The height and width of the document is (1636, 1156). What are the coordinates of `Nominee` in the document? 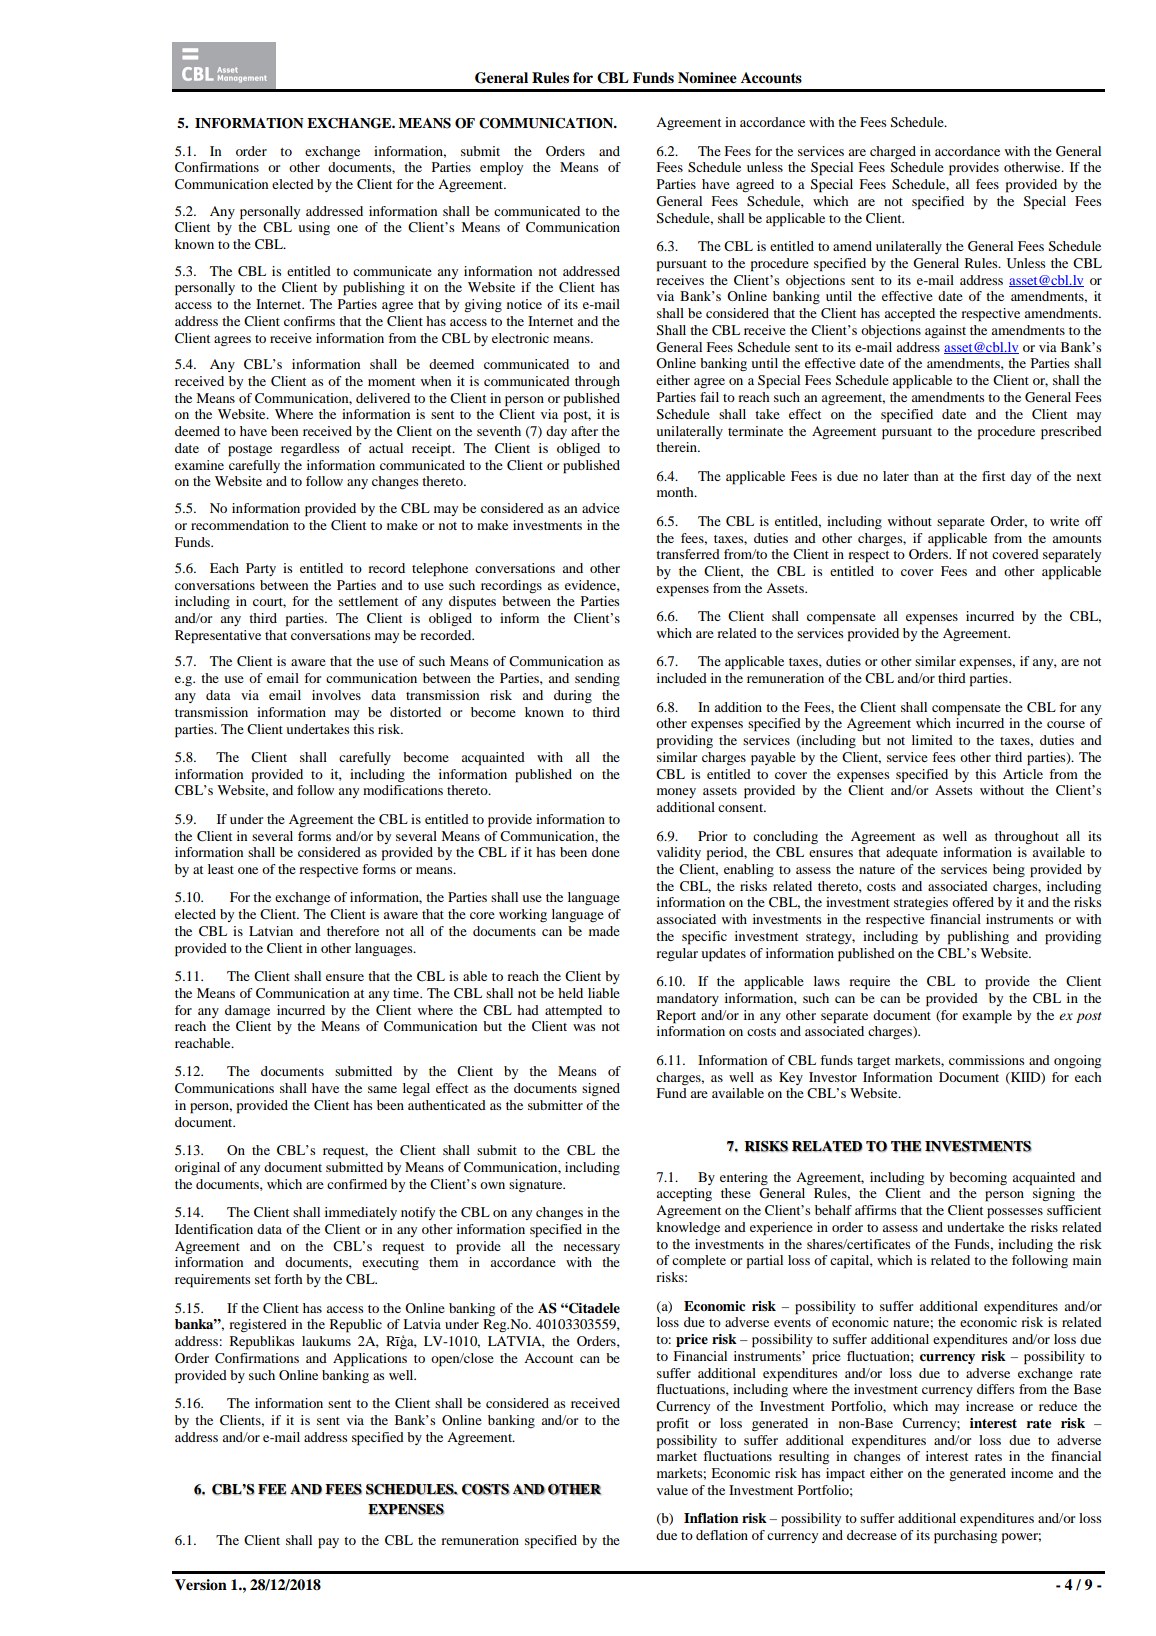 It's located at (707, 78).
